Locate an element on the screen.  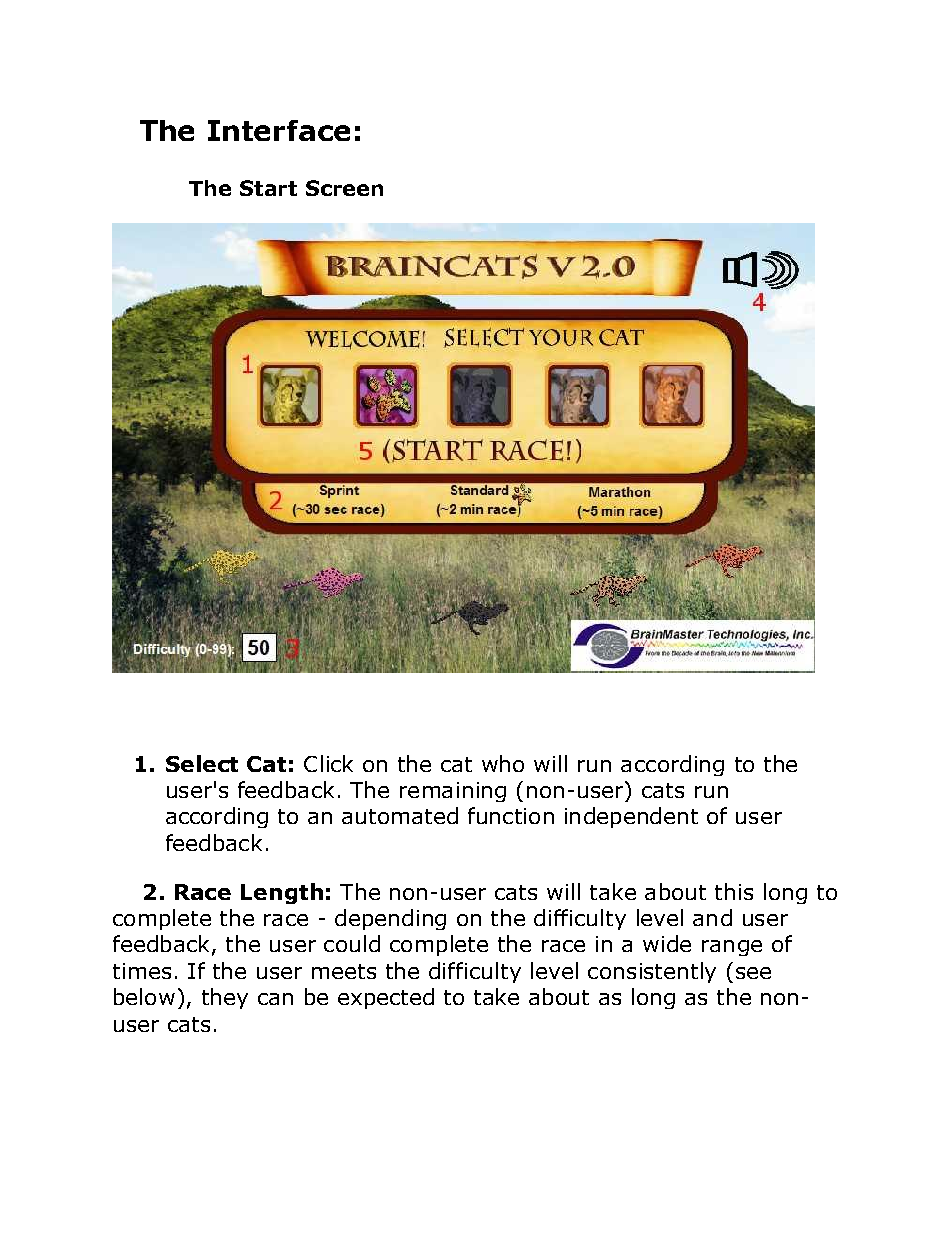
Screen is located at coordinates (344, 188).
